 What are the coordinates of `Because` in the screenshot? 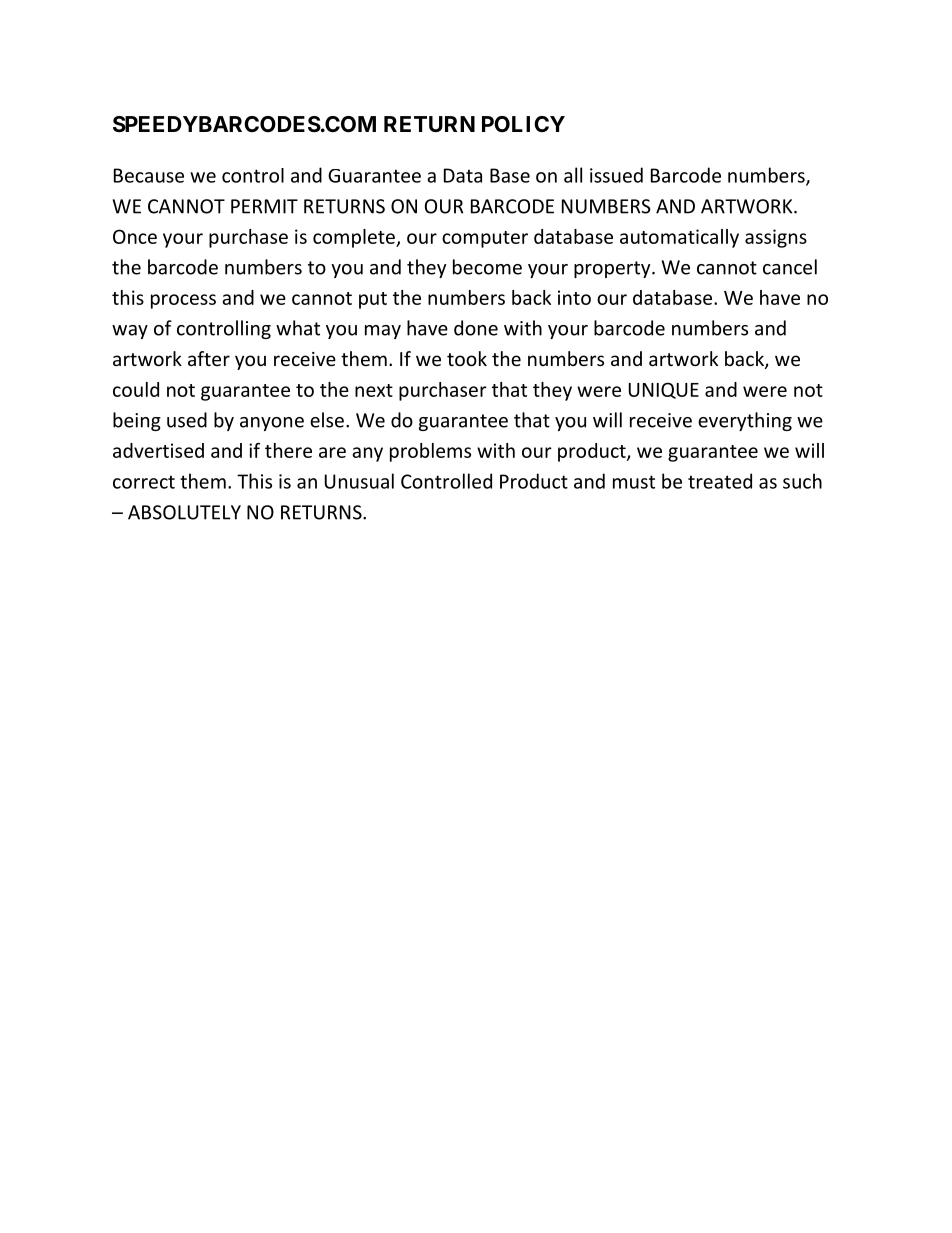 It's located at (149, 175).
